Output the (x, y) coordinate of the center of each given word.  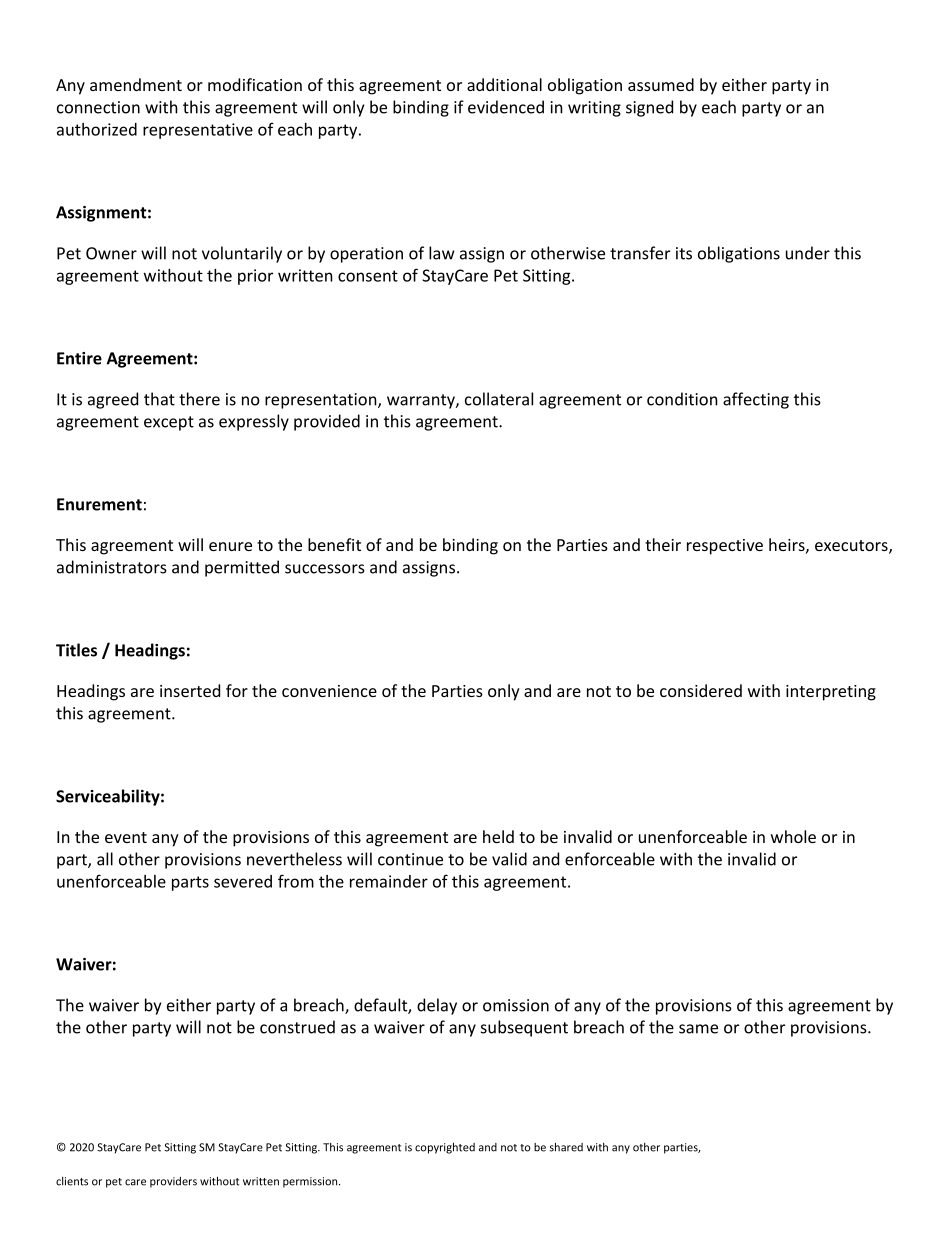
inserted (190, 690)
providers (173, 1182)
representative (198, 131)
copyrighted (445, 1148)
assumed (661, 84)
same (698, 1029)
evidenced (506, 107)
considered (701, 690)
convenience (329, 691)
